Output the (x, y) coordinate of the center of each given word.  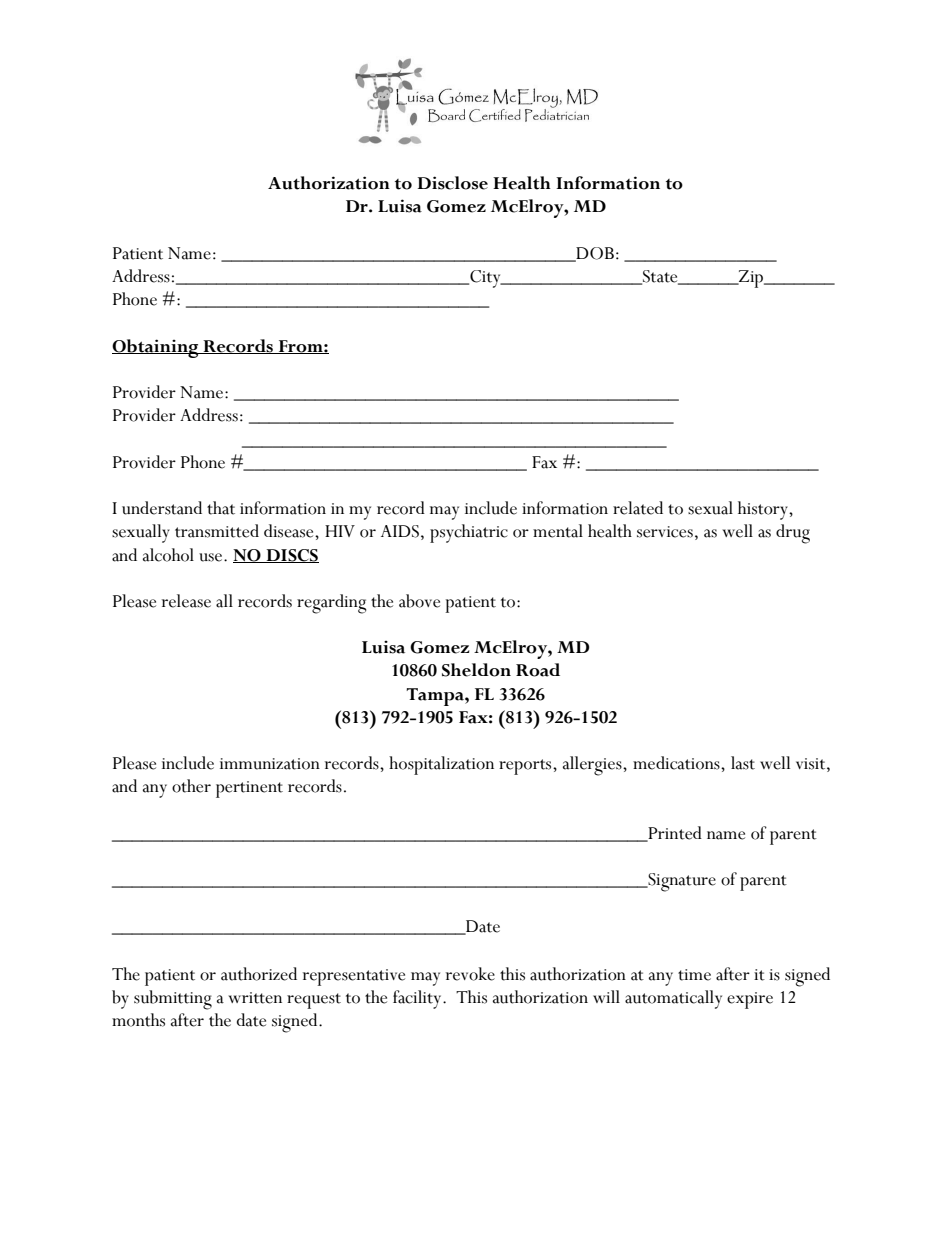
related (638, 508)
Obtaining (156, 348)
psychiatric (469, 533)
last (743, 763)
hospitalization (441, 765)
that (221, 508)
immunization (270, 764)
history (764, 510)
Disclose (453, 183)
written (255, 998)
